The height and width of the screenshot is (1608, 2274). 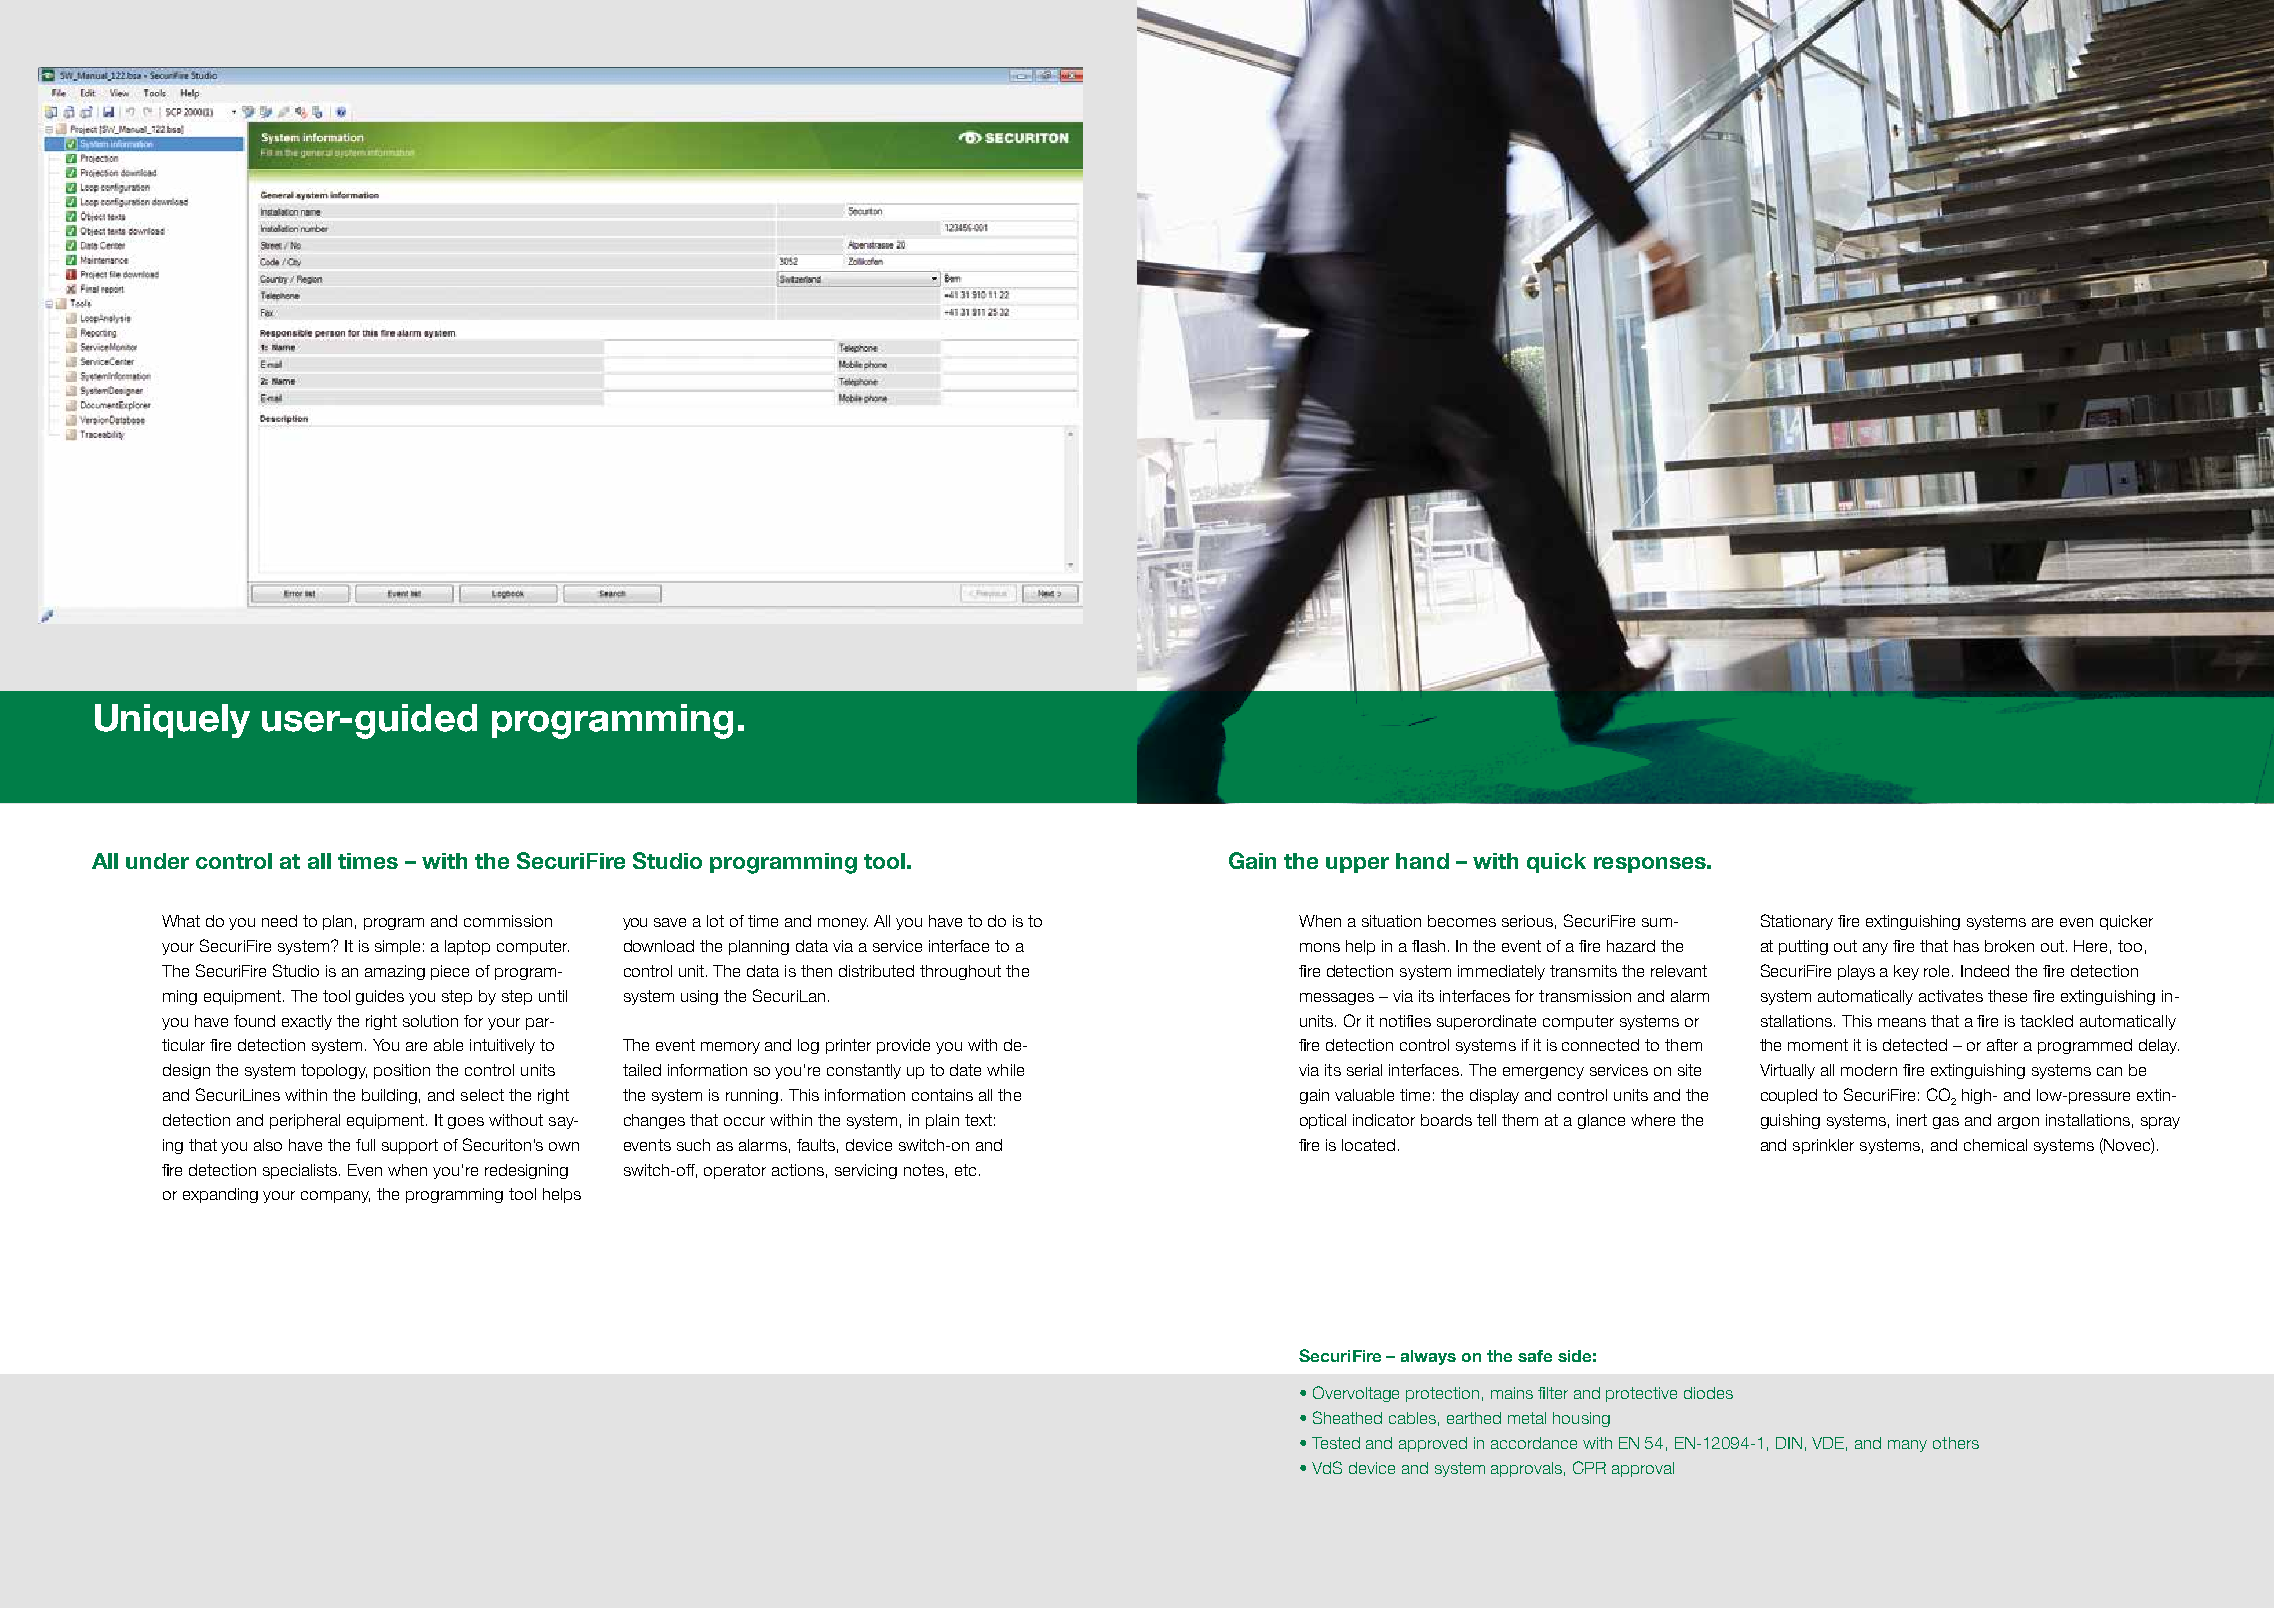 What do you see at coordinates (1902, 1022) in the screenshot?
I see `means` at bounding box center [1902, 1022].
